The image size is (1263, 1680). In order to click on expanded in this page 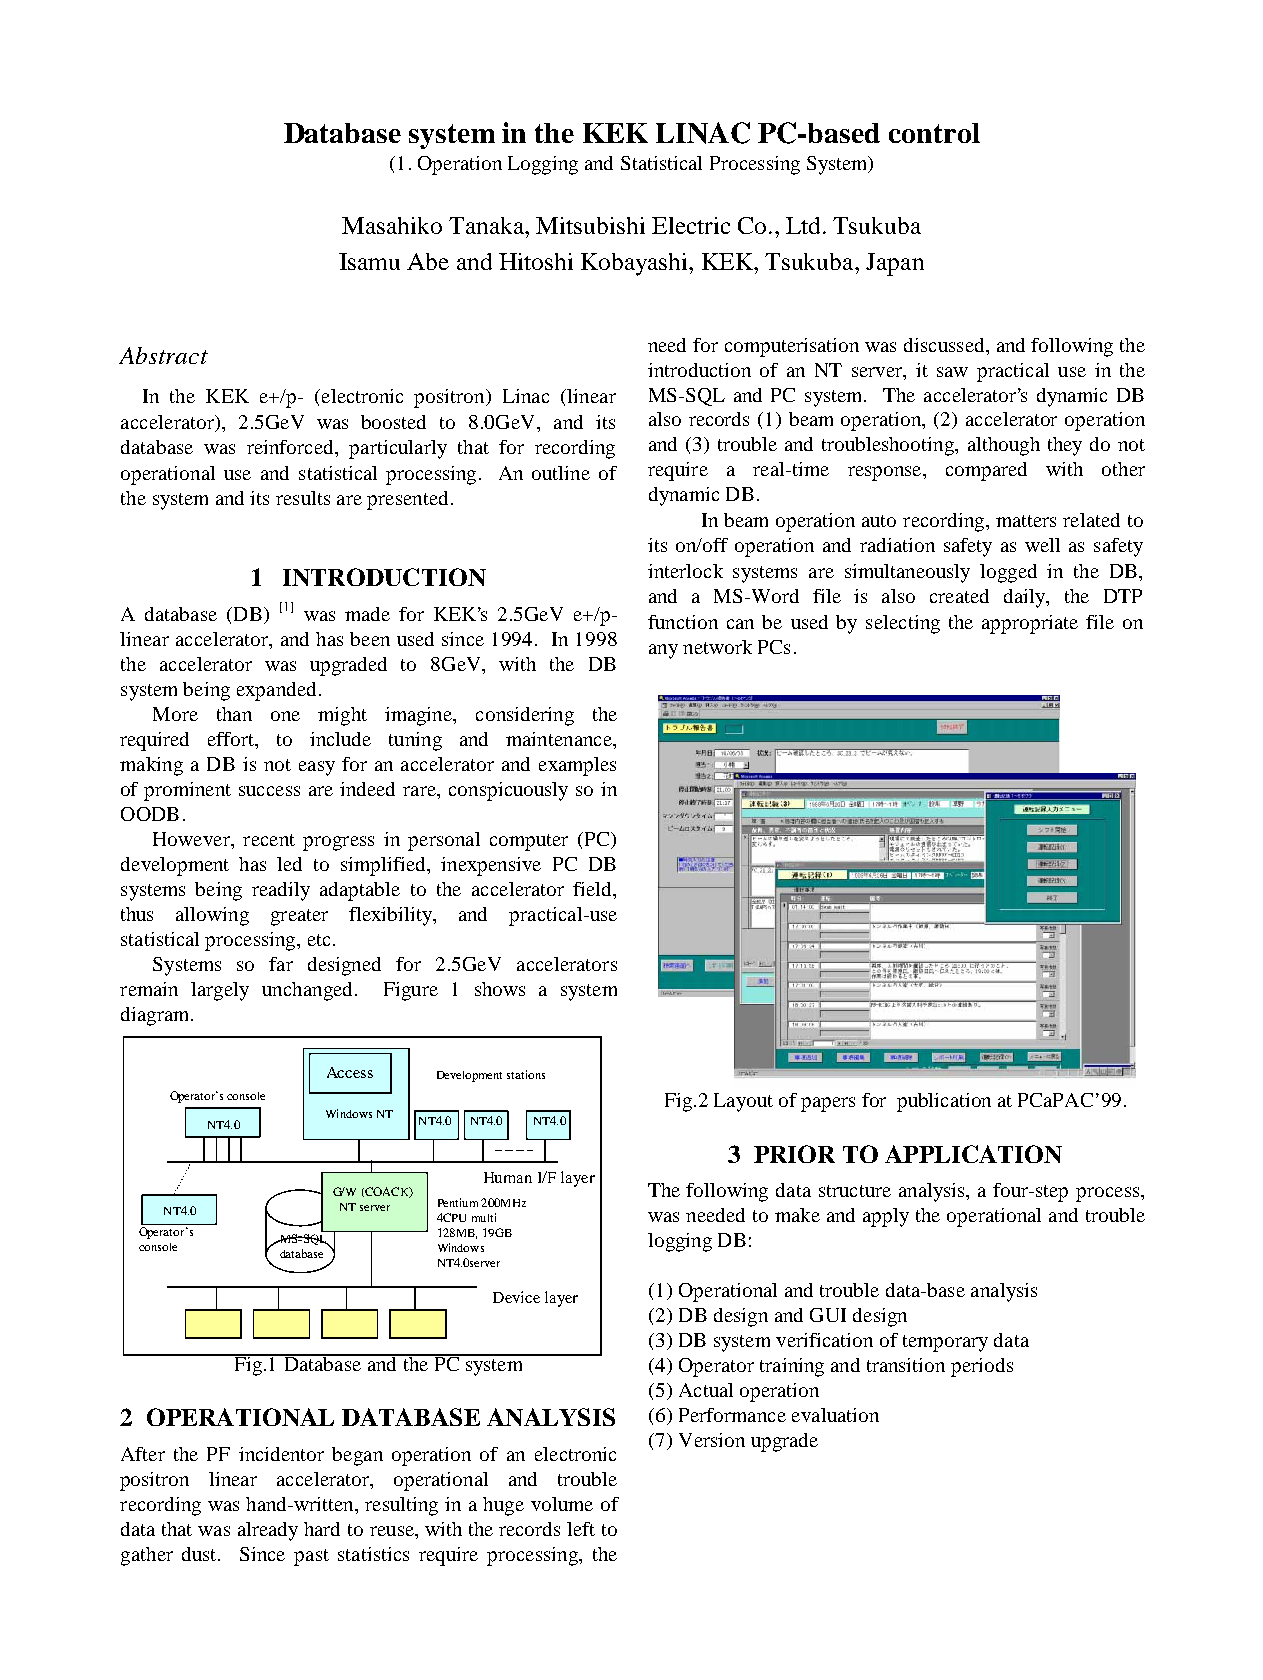, I will do `click(276, 691)`.
